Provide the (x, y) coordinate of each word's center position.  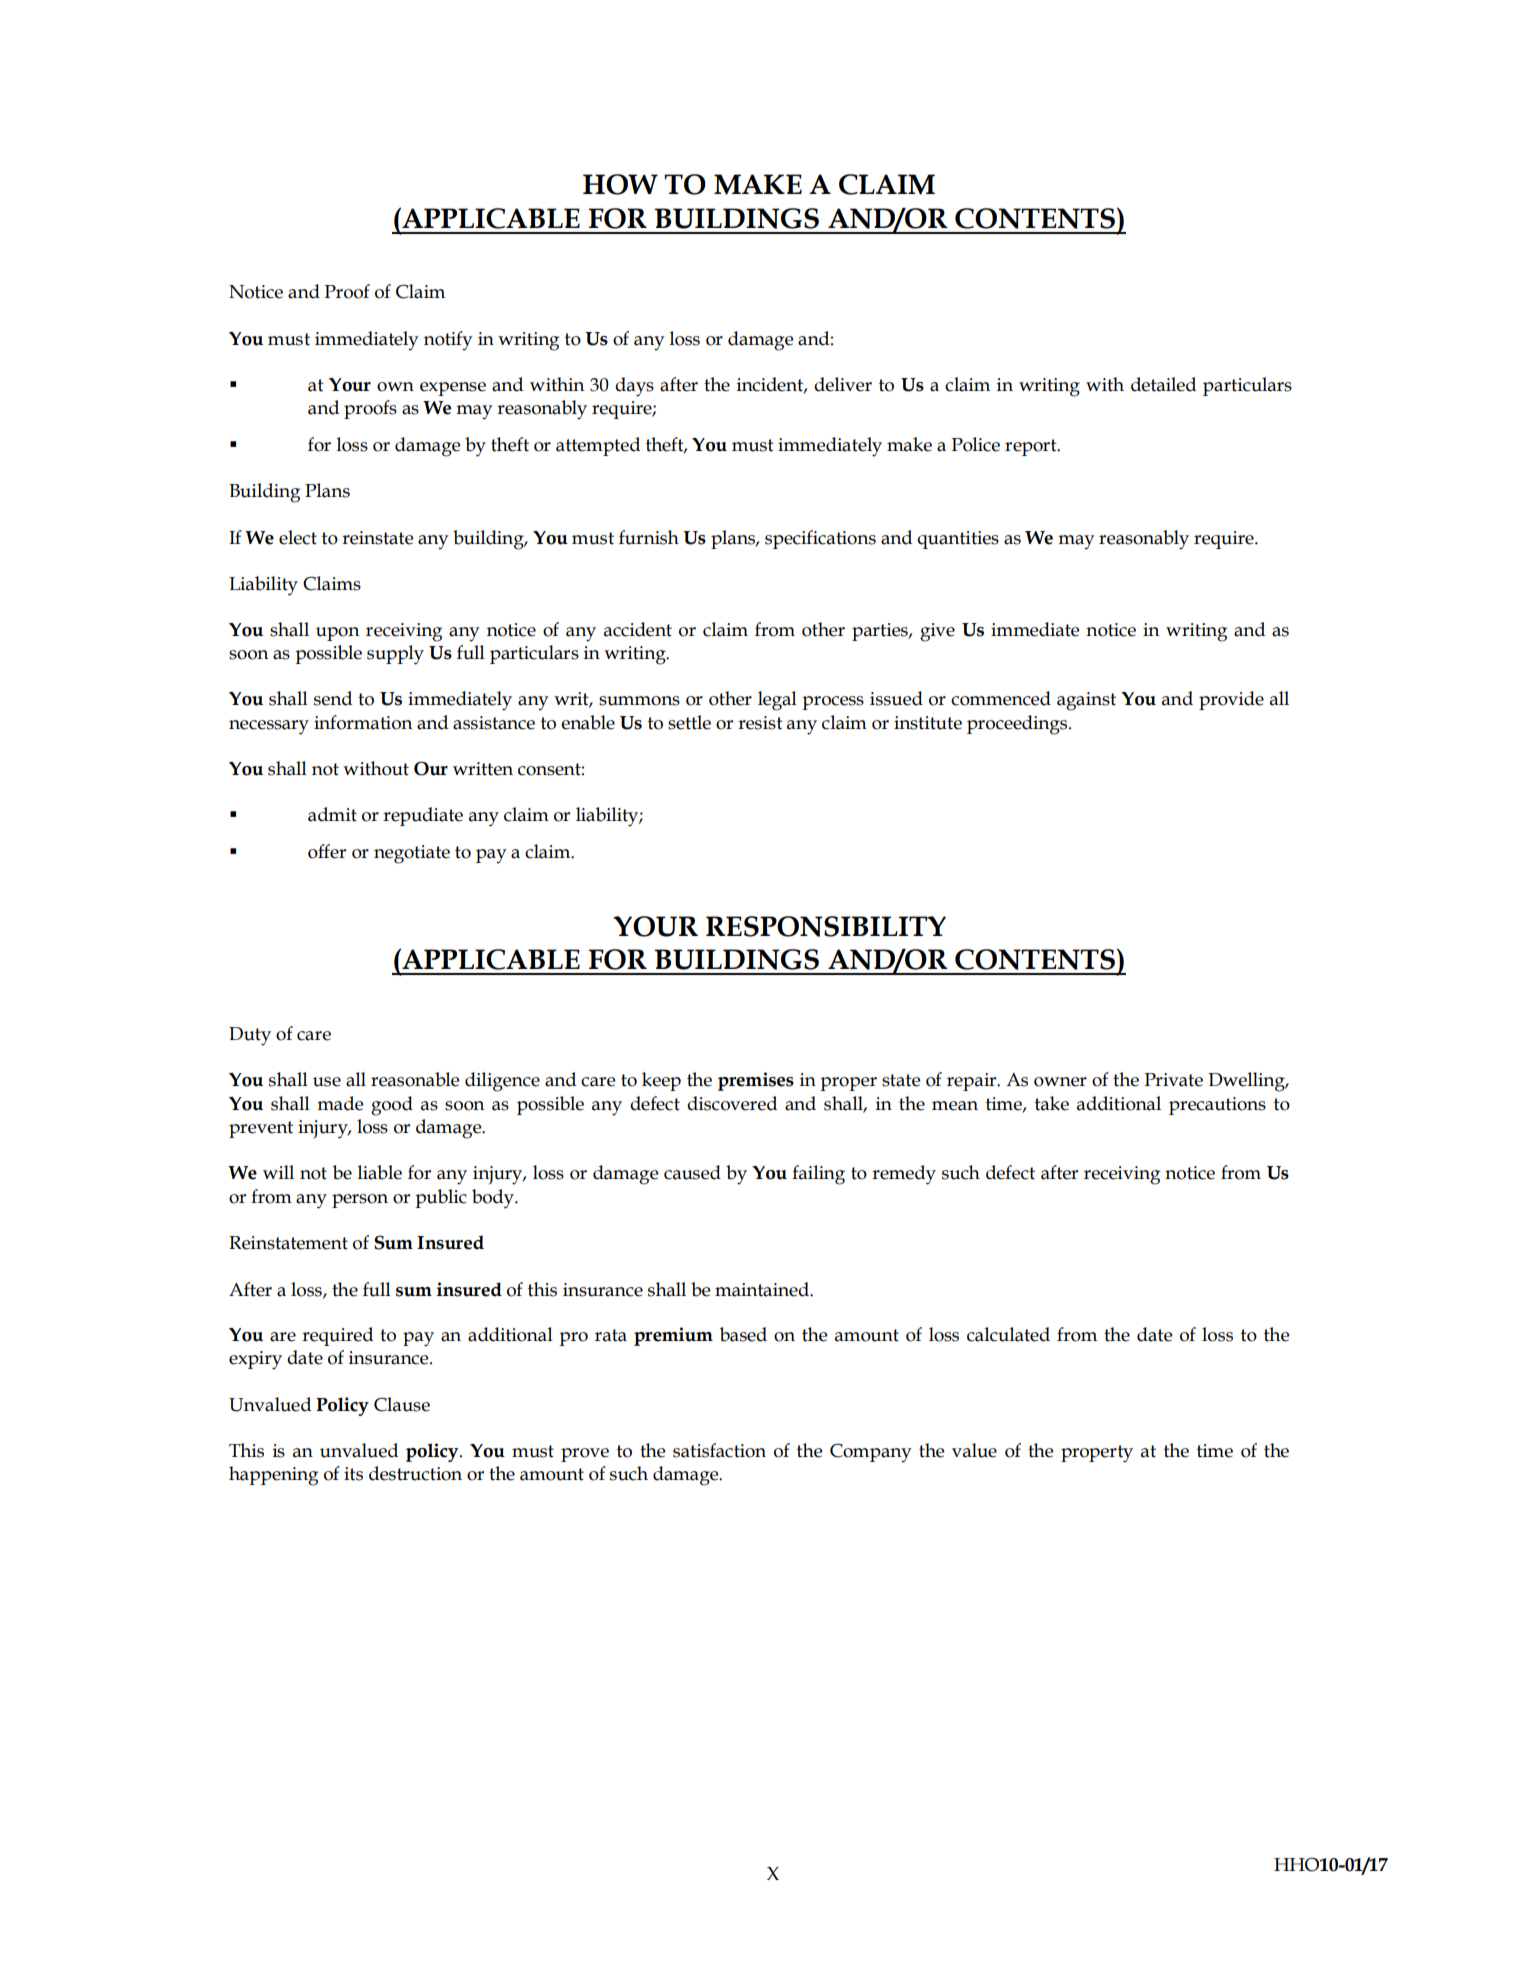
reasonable (415, 1079)
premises (756, 1081)
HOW (620, 184)
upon (337, 634)
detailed (1163, 384)
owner (1060, 1082)
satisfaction (719, 1450)
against (1086, 701)
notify (448, 341)
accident (638, 629)
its (353, 1474)
